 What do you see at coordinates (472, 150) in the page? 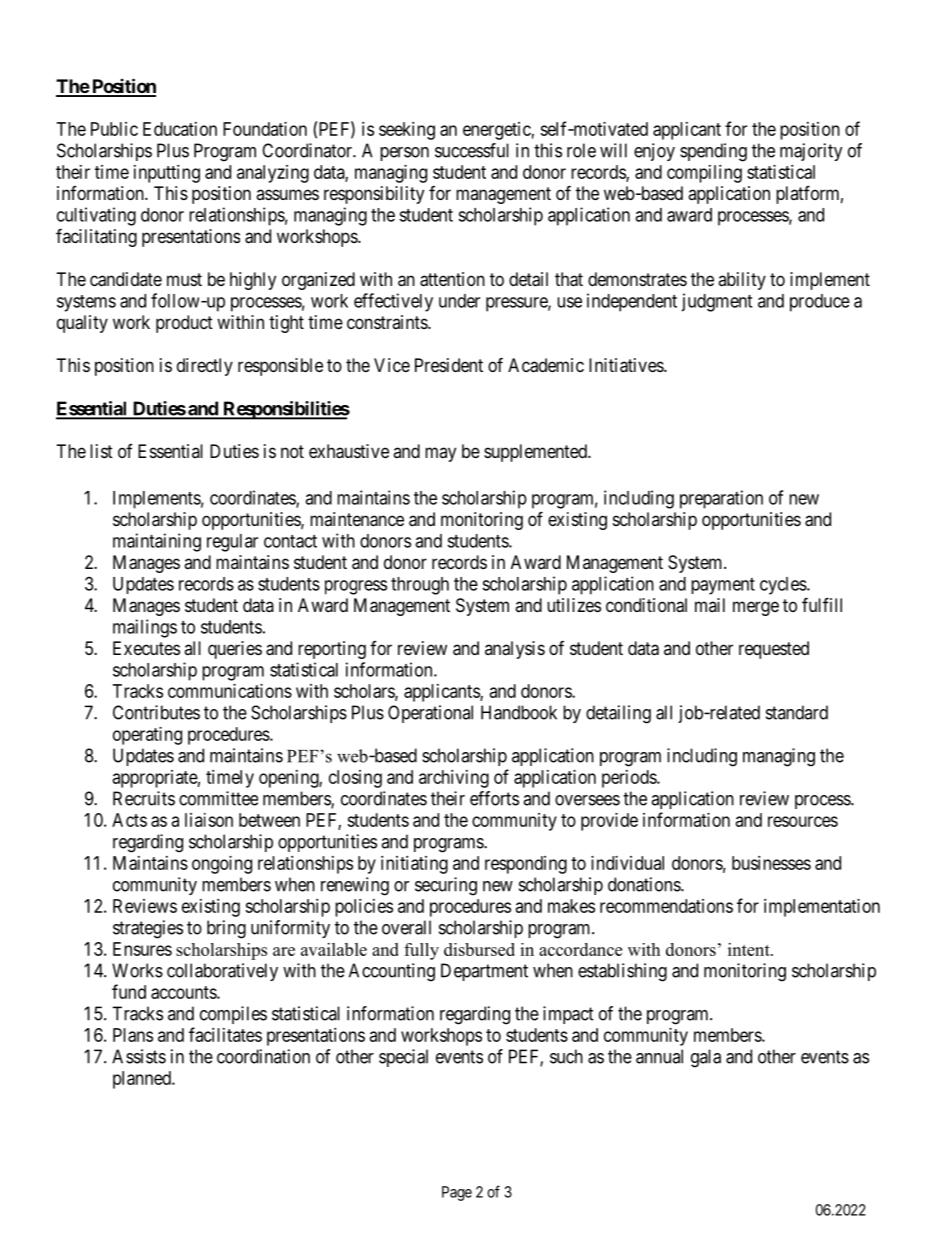
I see `successful` at bounding box center [472, 150].
